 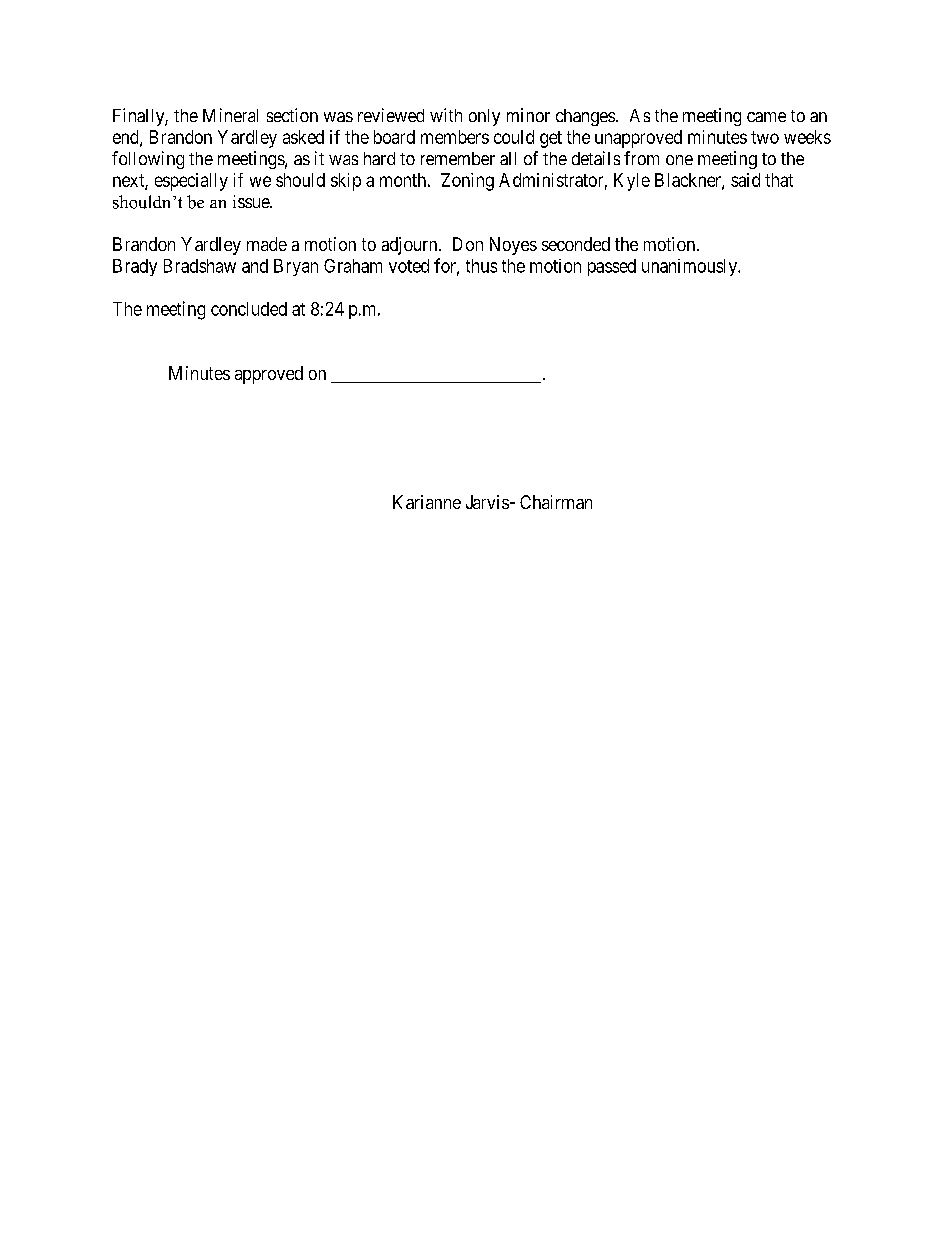 I want to click on Noyes, so click(x=513, y=246).
